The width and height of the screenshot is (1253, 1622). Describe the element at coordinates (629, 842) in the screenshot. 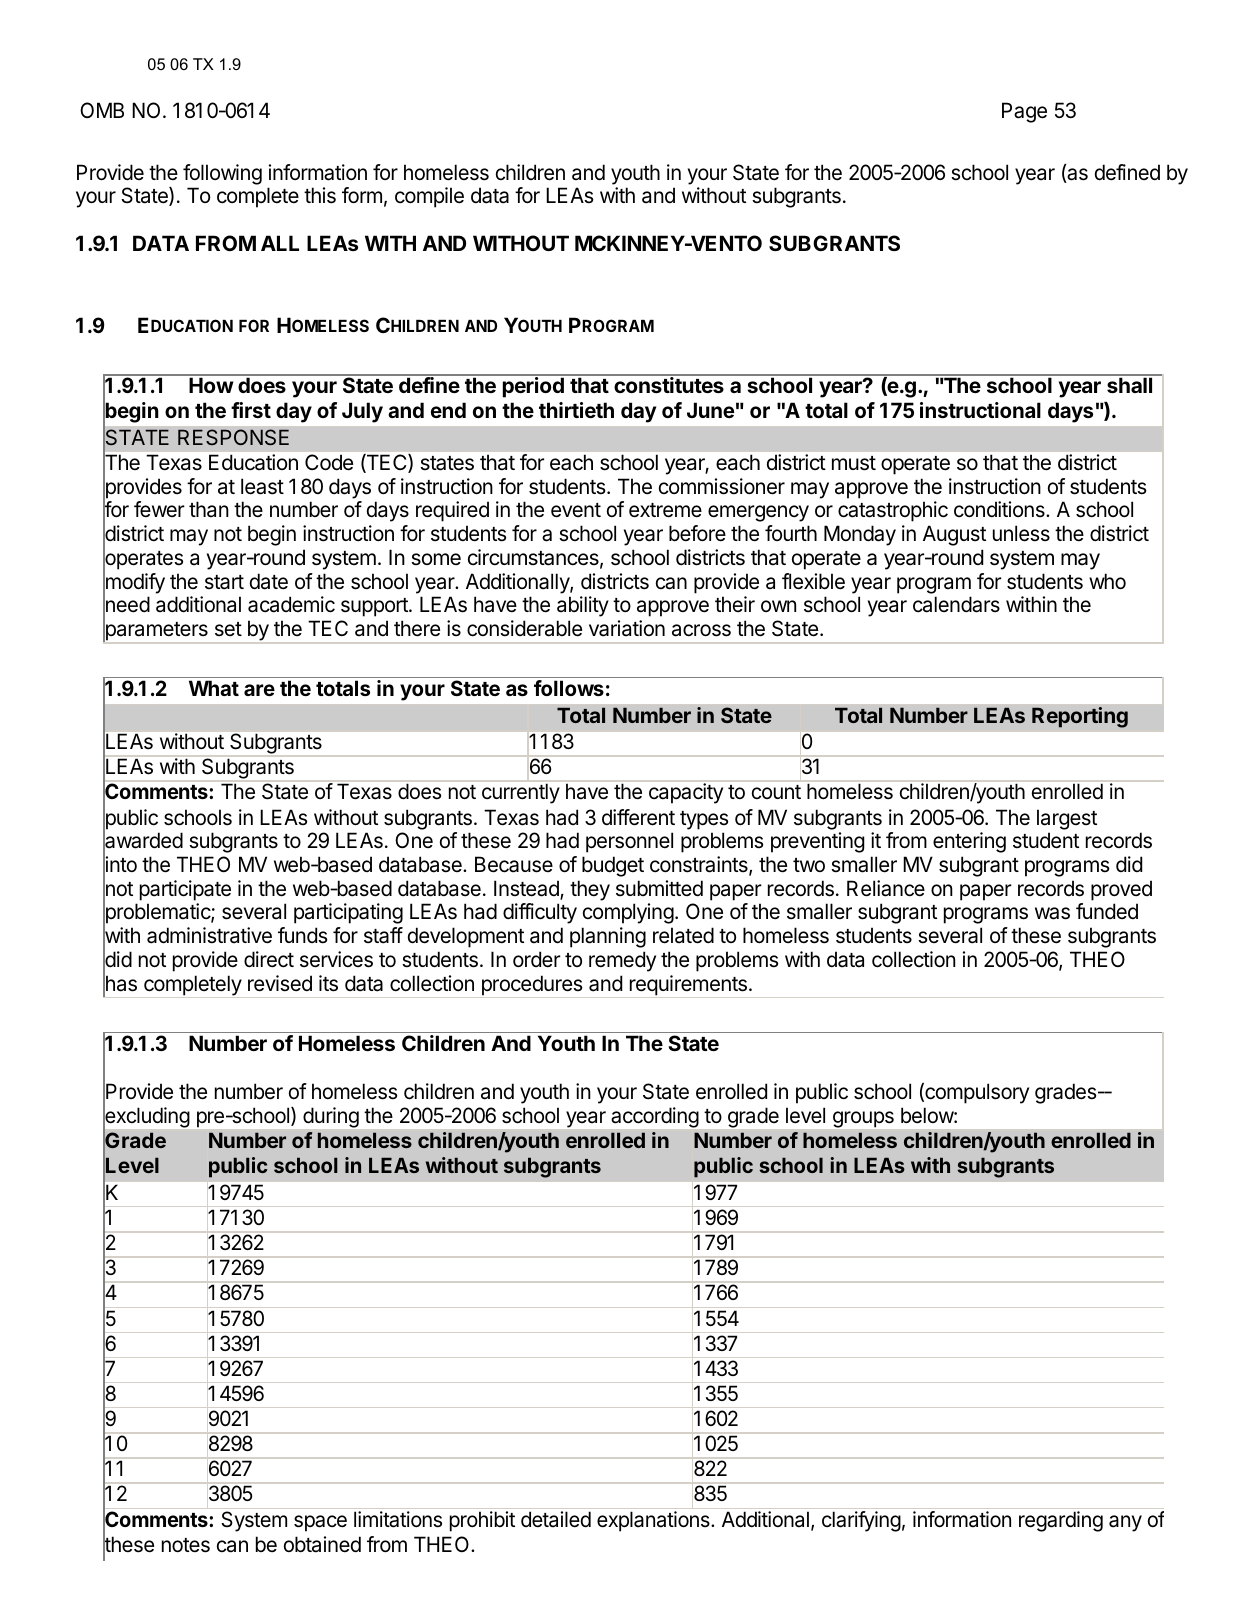

I see `personnel` at that location.
